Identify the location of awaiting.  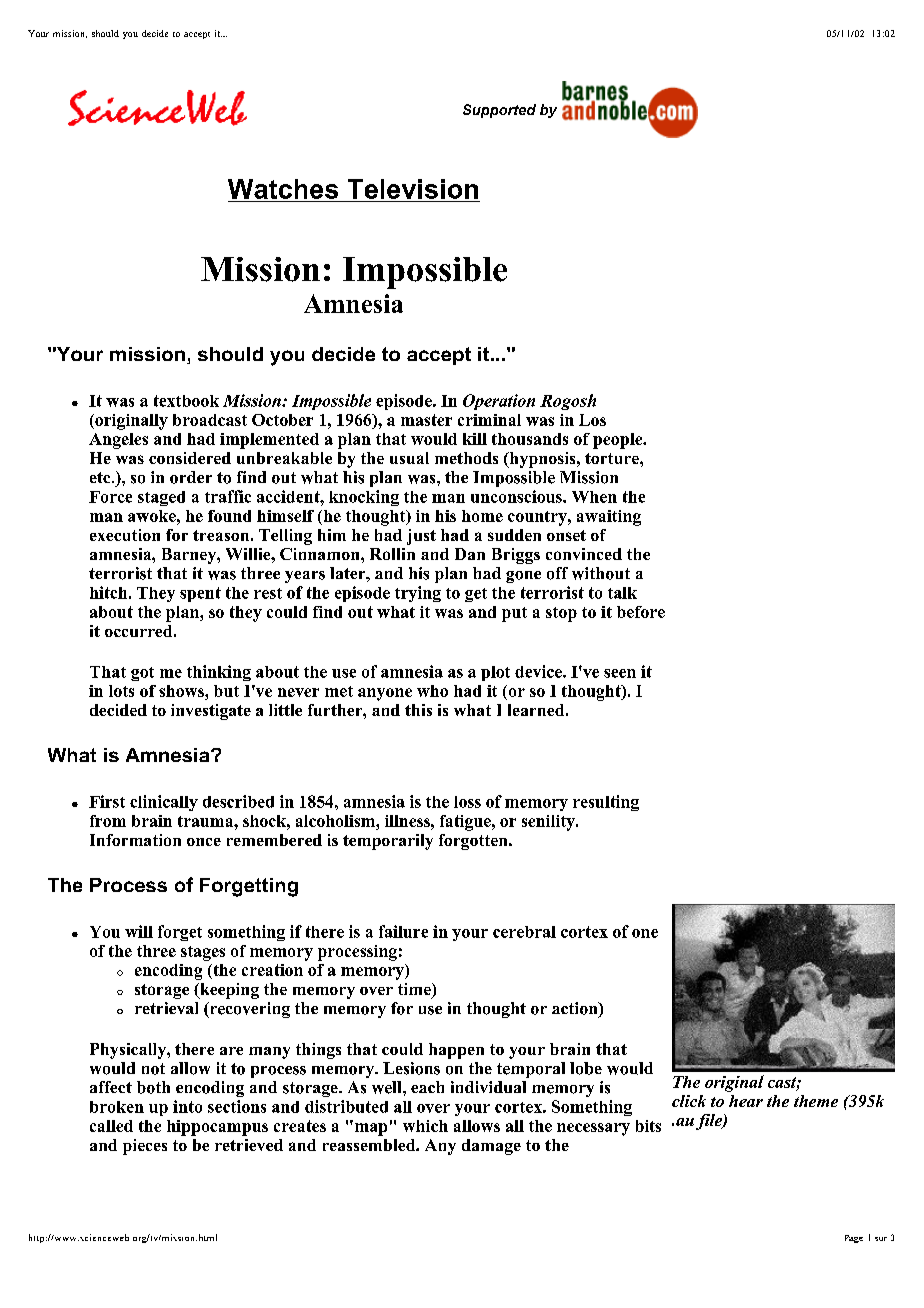
(609, 518).
